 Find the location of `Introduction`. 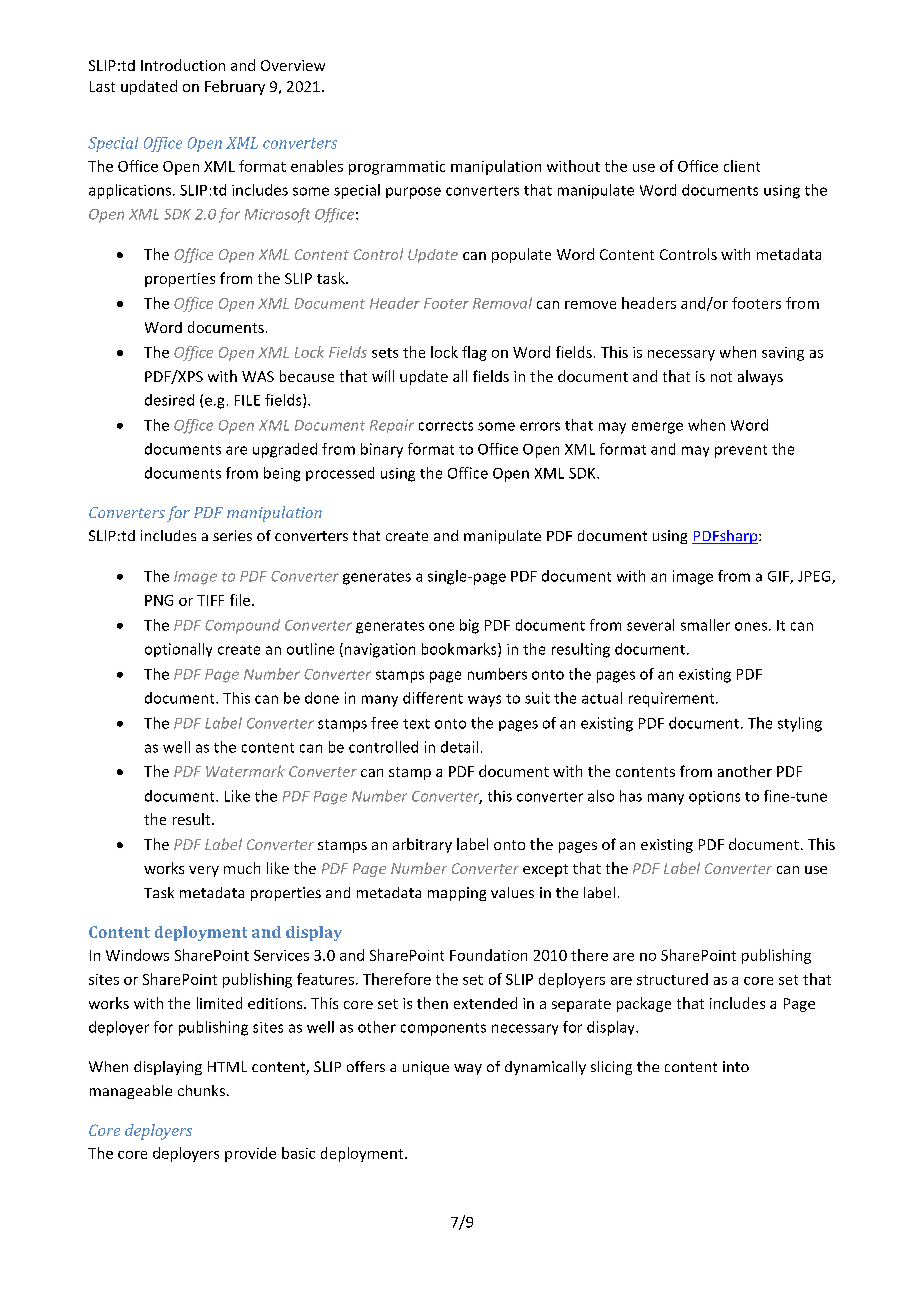

Introduction is located at coordinates (183, 65).
